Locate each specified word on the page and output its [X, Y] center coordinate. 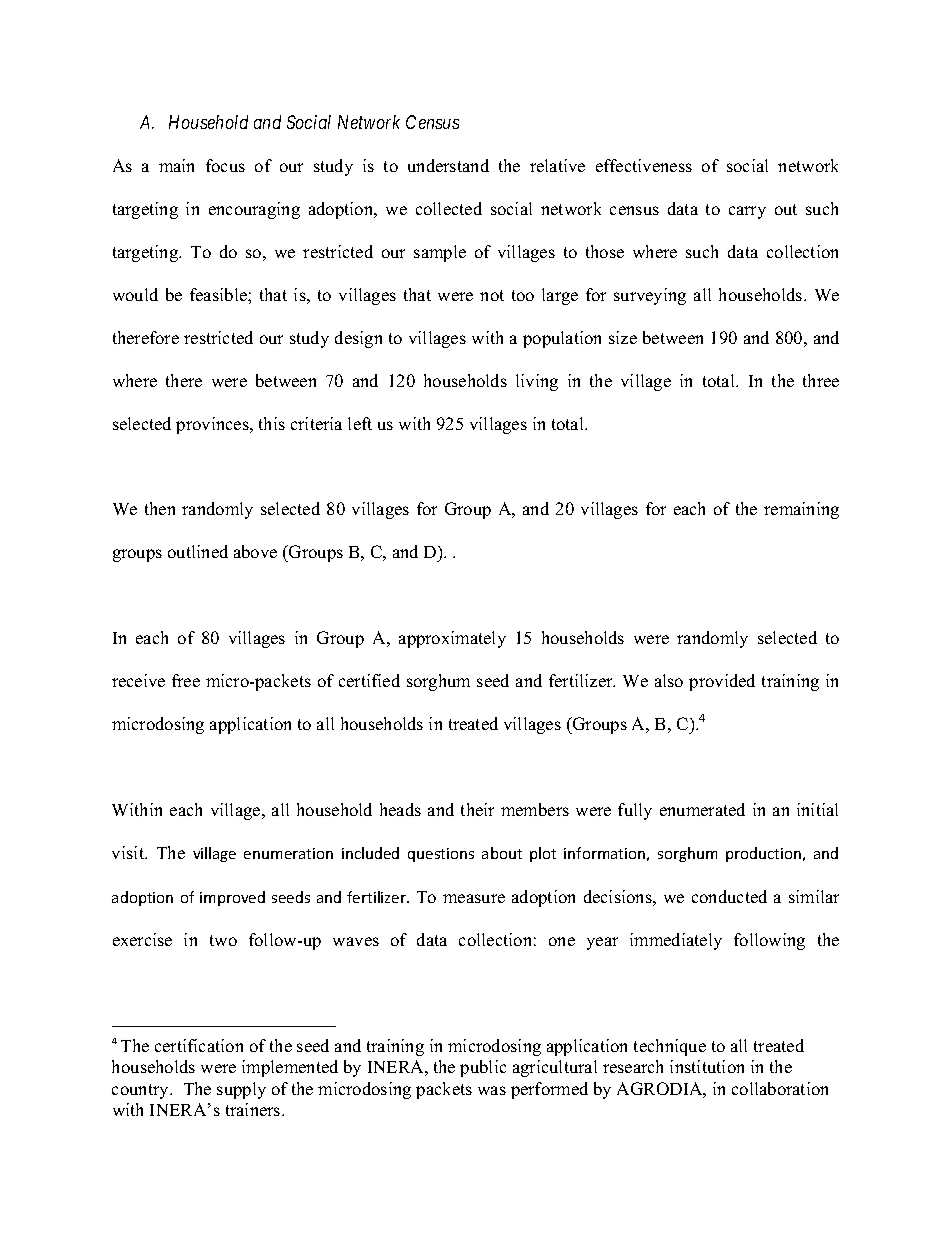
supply [241, 1090]
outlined [198, 551]
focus [225, 165]
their [477, 809]
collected [449, 208]
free [186, 680]
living [537, 382]
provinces [213, 425]
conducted [729, 896]
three [821, 380]
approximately [452, 639]
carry [747, 212]
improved [232, 898]
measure [474, 898]
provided [722, 682]
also [669, 680]
